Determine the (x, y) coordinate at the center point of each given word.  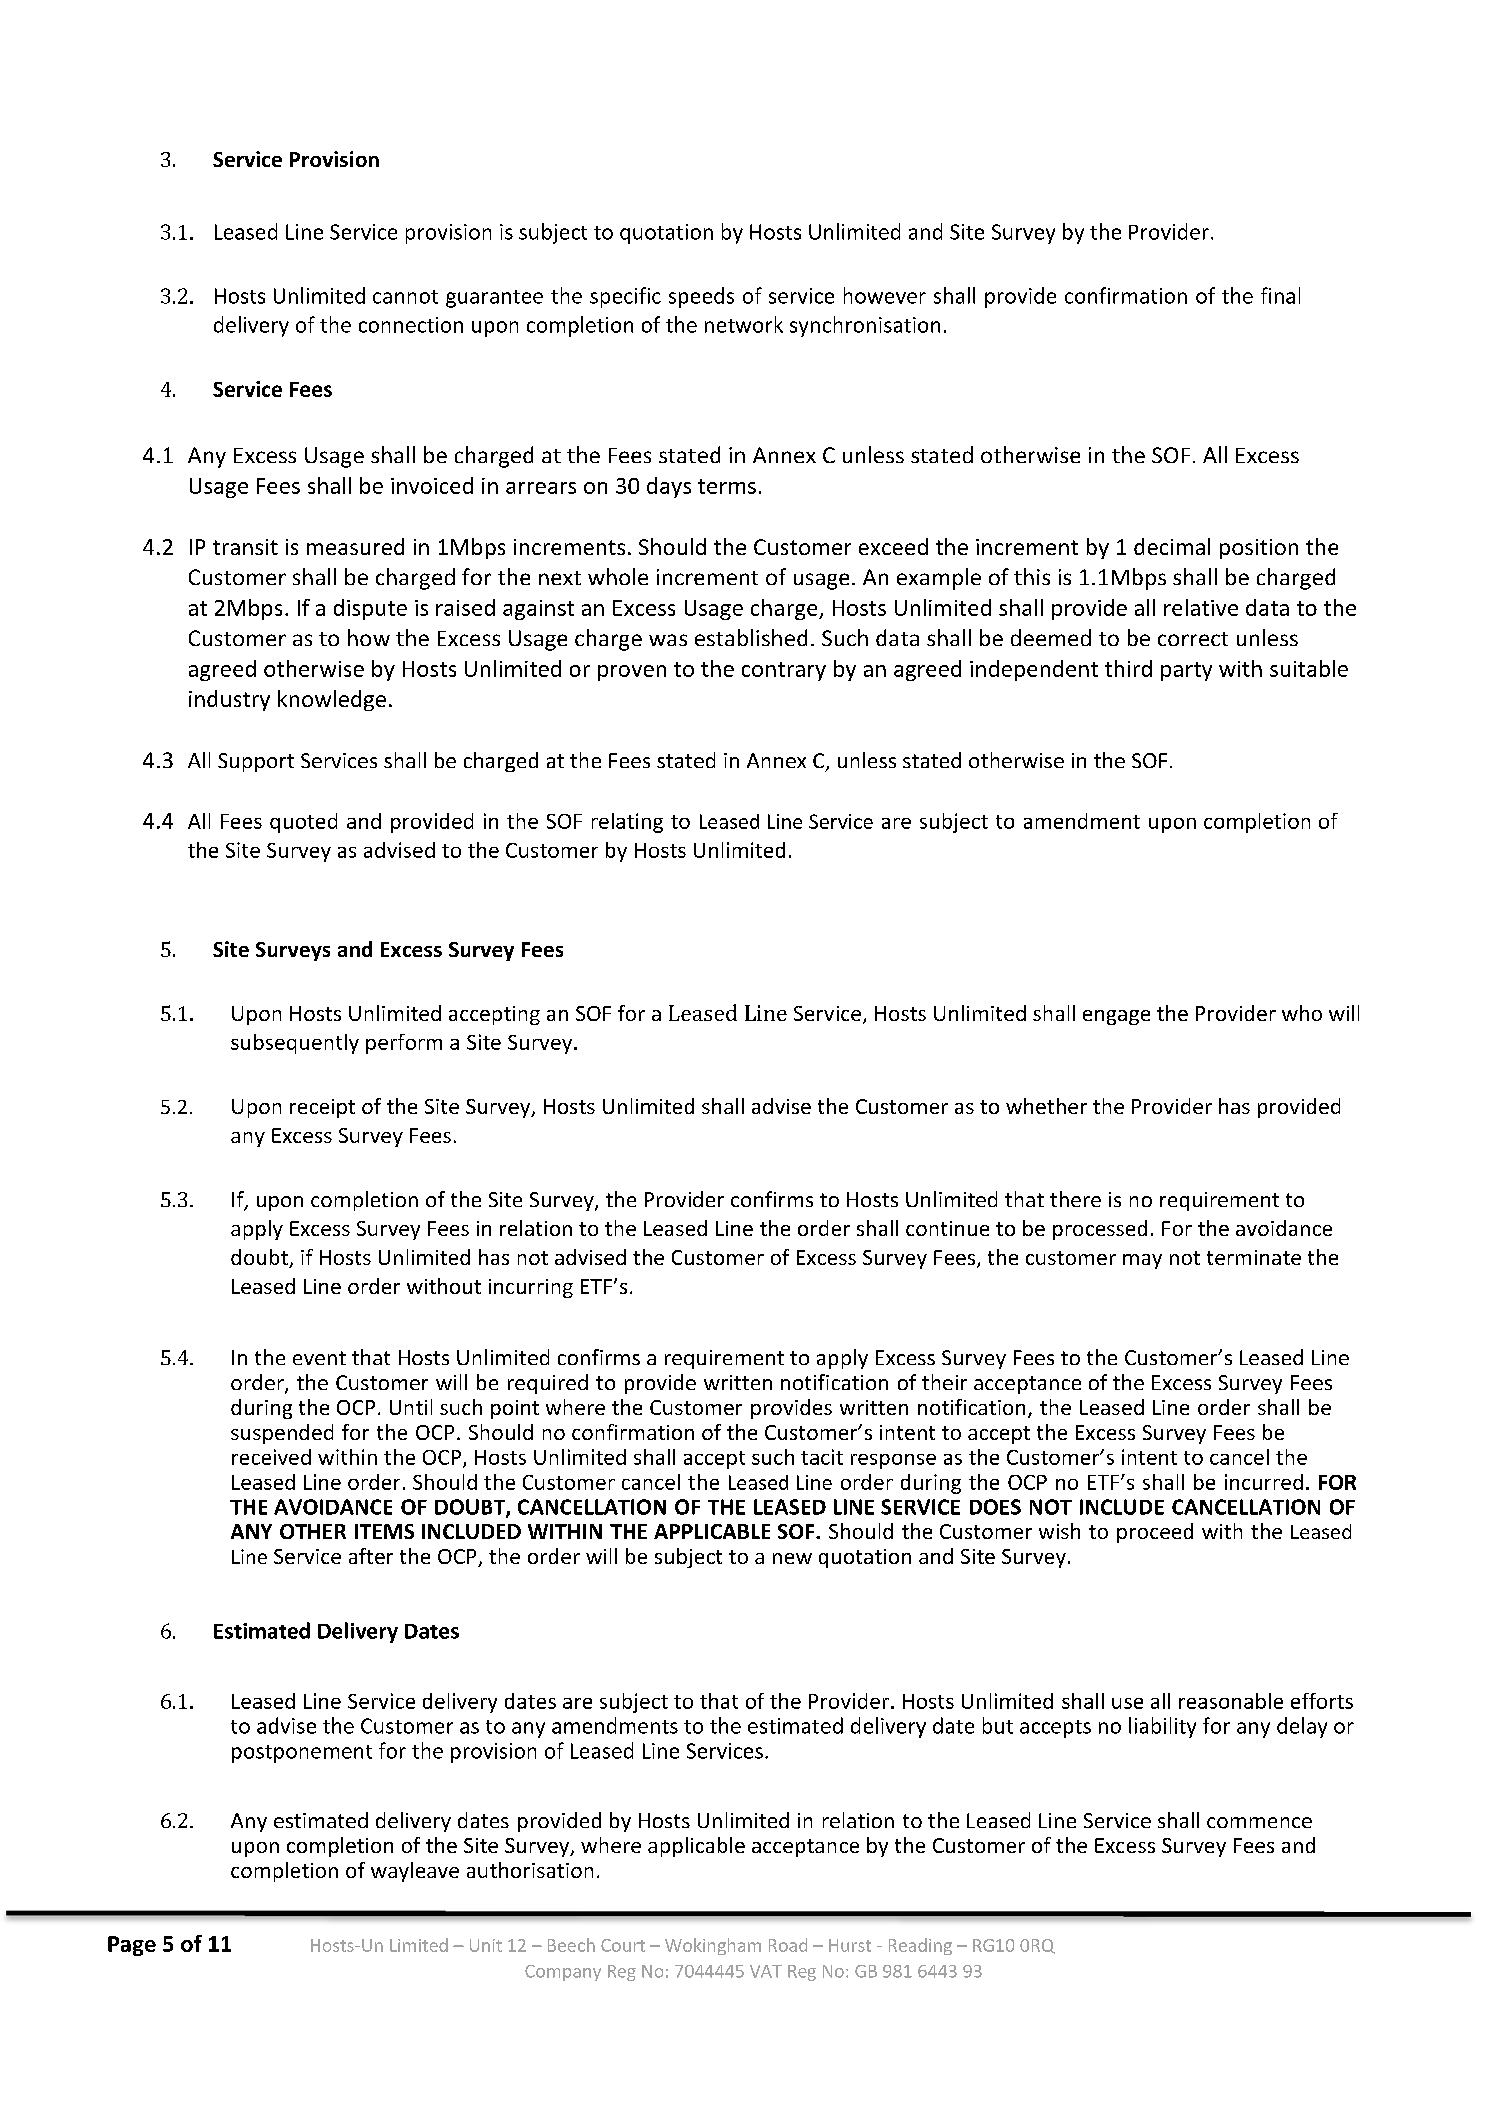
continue (947, 1228)
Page (132, 1946)
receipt (322, 1108)
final (1280, 295)
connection (411, 325)
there (1075, 1199)
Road (788, 1945)
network (744, 324)
